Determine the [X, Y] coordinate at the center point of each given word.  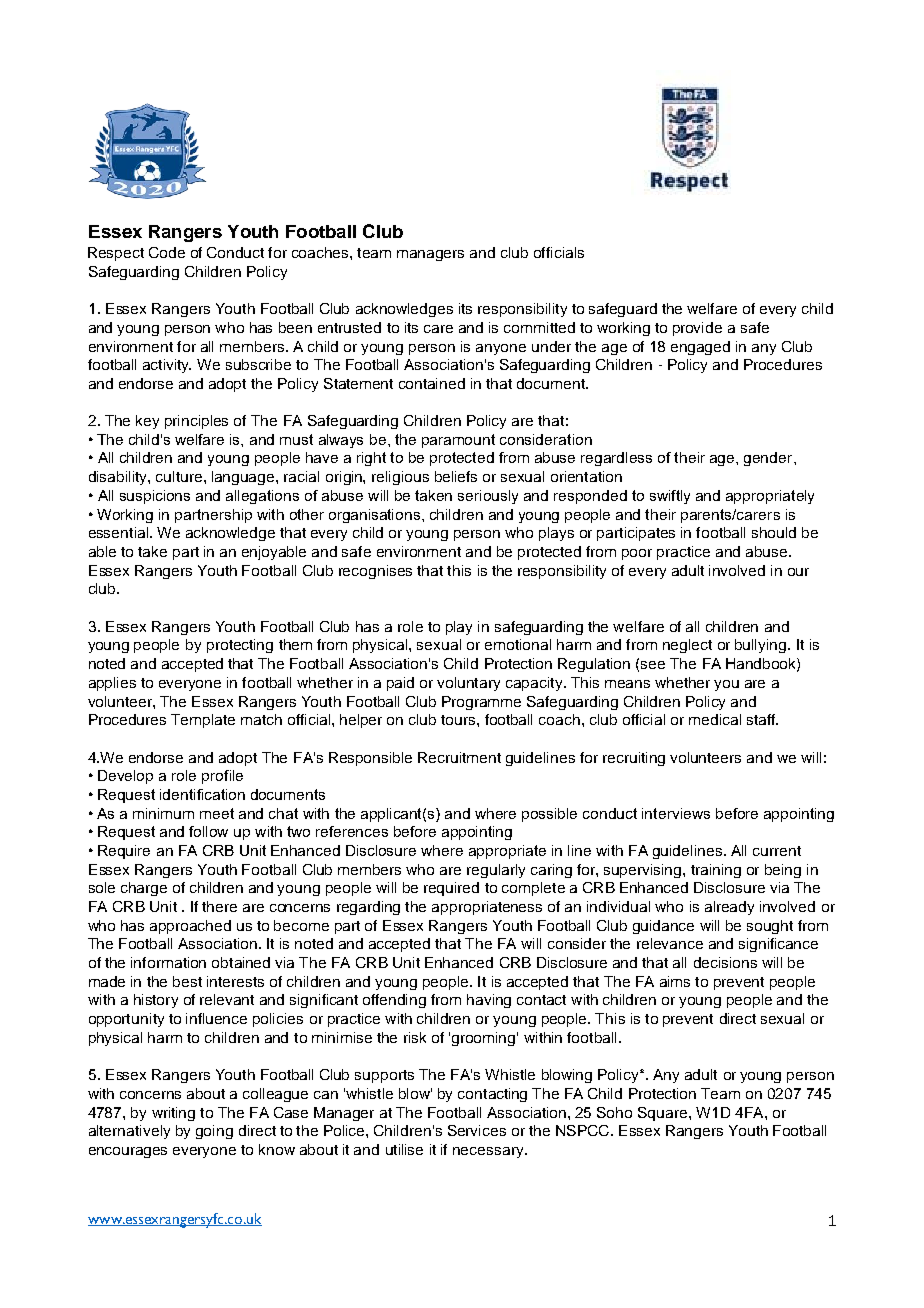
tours [459, 720]
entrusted [349, 327]
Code [167, 252]
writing [173, 1114]
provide [697, 329]
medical [715, 719]
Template [203, 721]
